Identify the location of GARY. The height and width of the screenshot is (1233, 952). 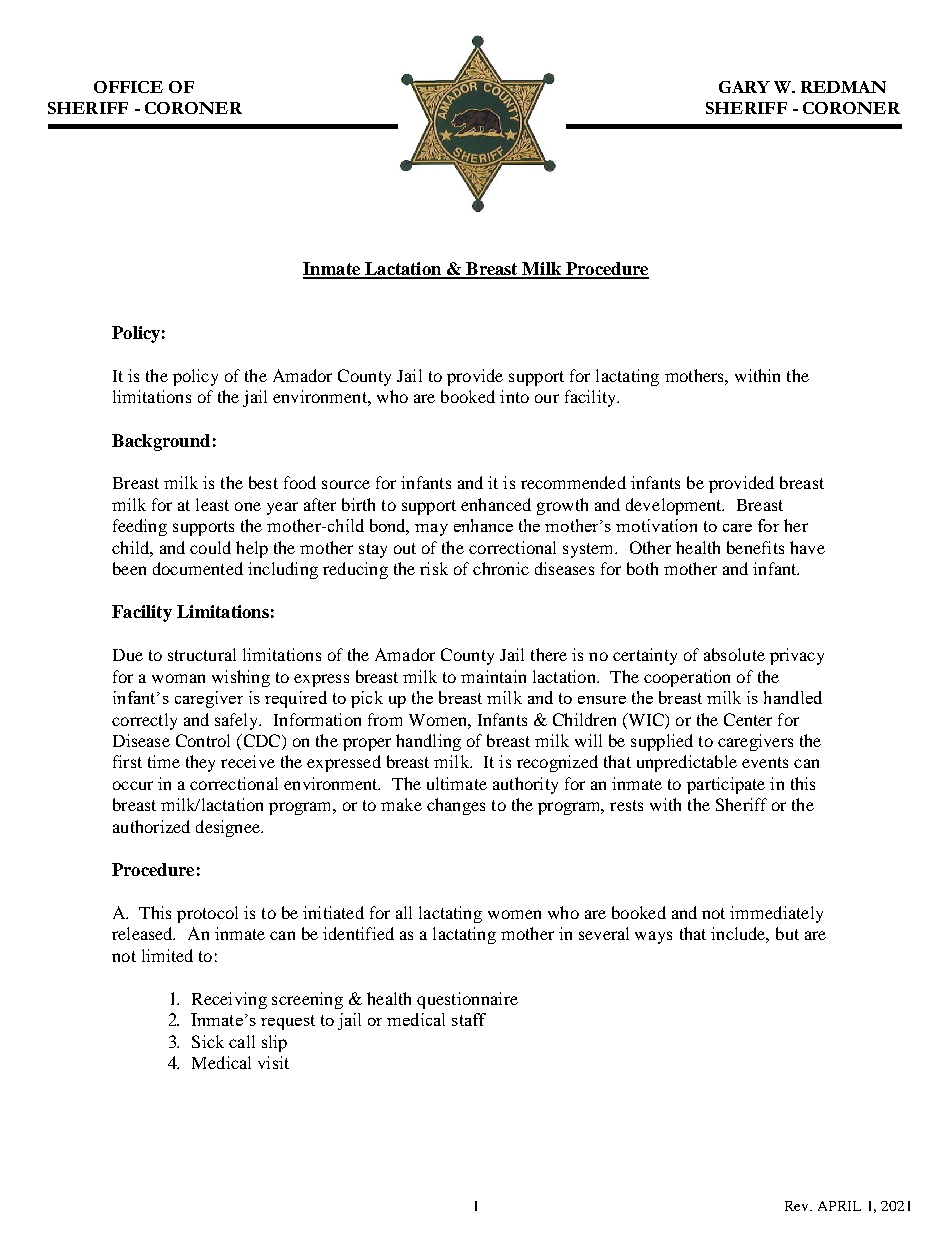
(744, 87).
